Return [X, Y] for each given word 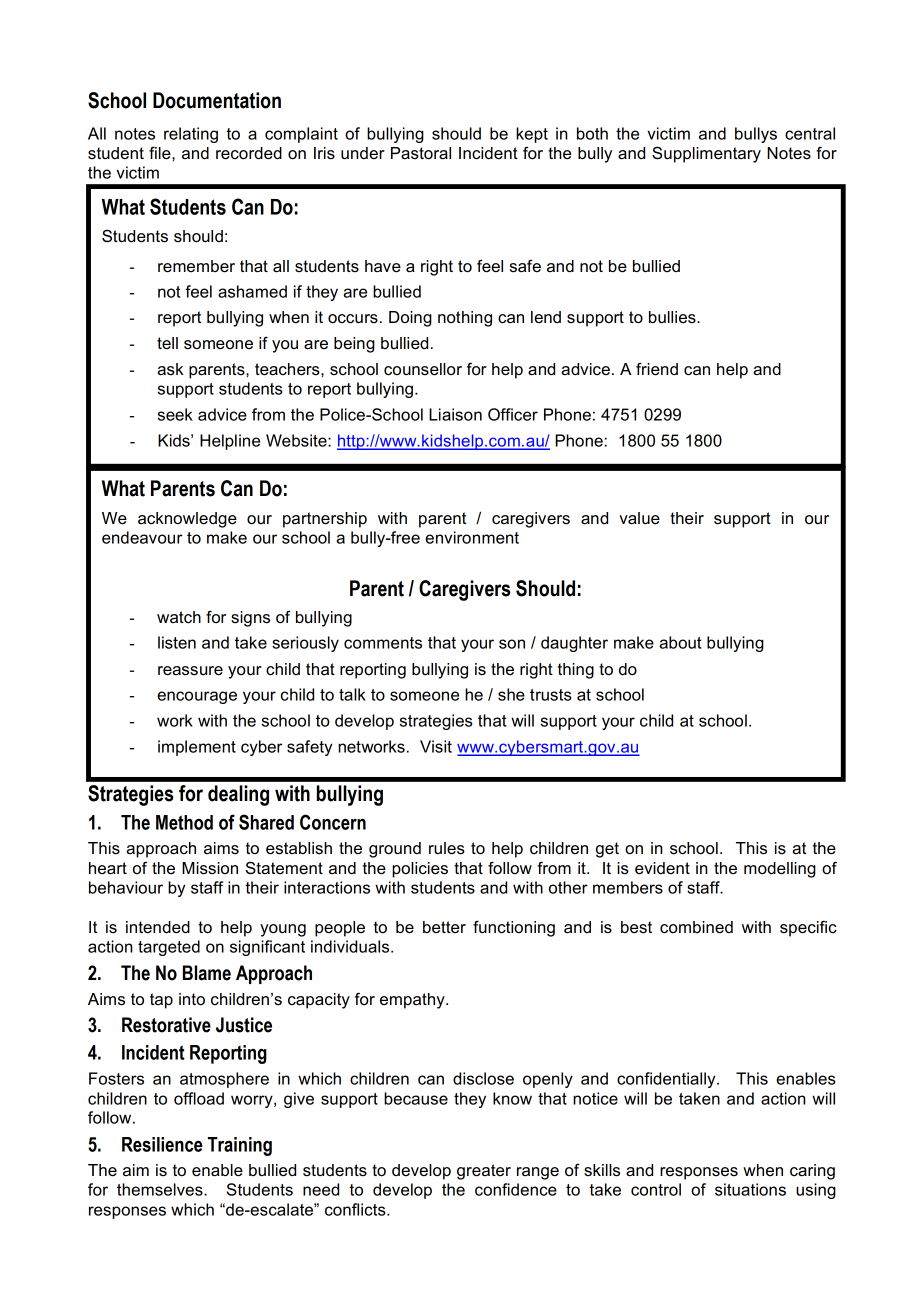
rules [447, 848]
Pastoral [421, 153]
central [810, 133]
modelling [780, 870]
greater [484, 1172]
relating [191, 135]
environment [472, 537]
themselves [161, 1189]
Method [184, 822]
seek [175, 414]
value [639, 518]
